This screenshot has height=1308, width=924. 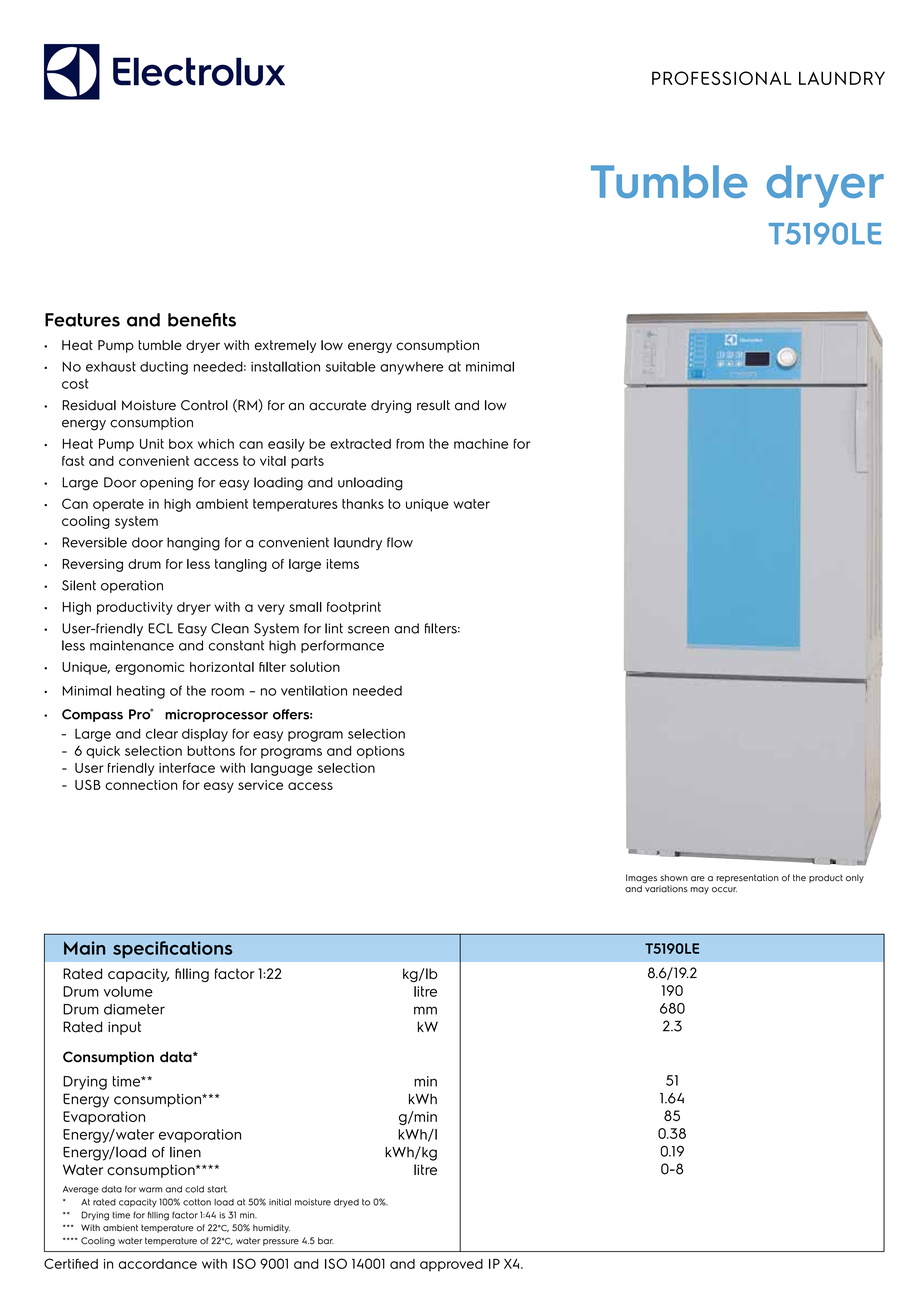 I want to click on result, so click(x=433, y=405).
